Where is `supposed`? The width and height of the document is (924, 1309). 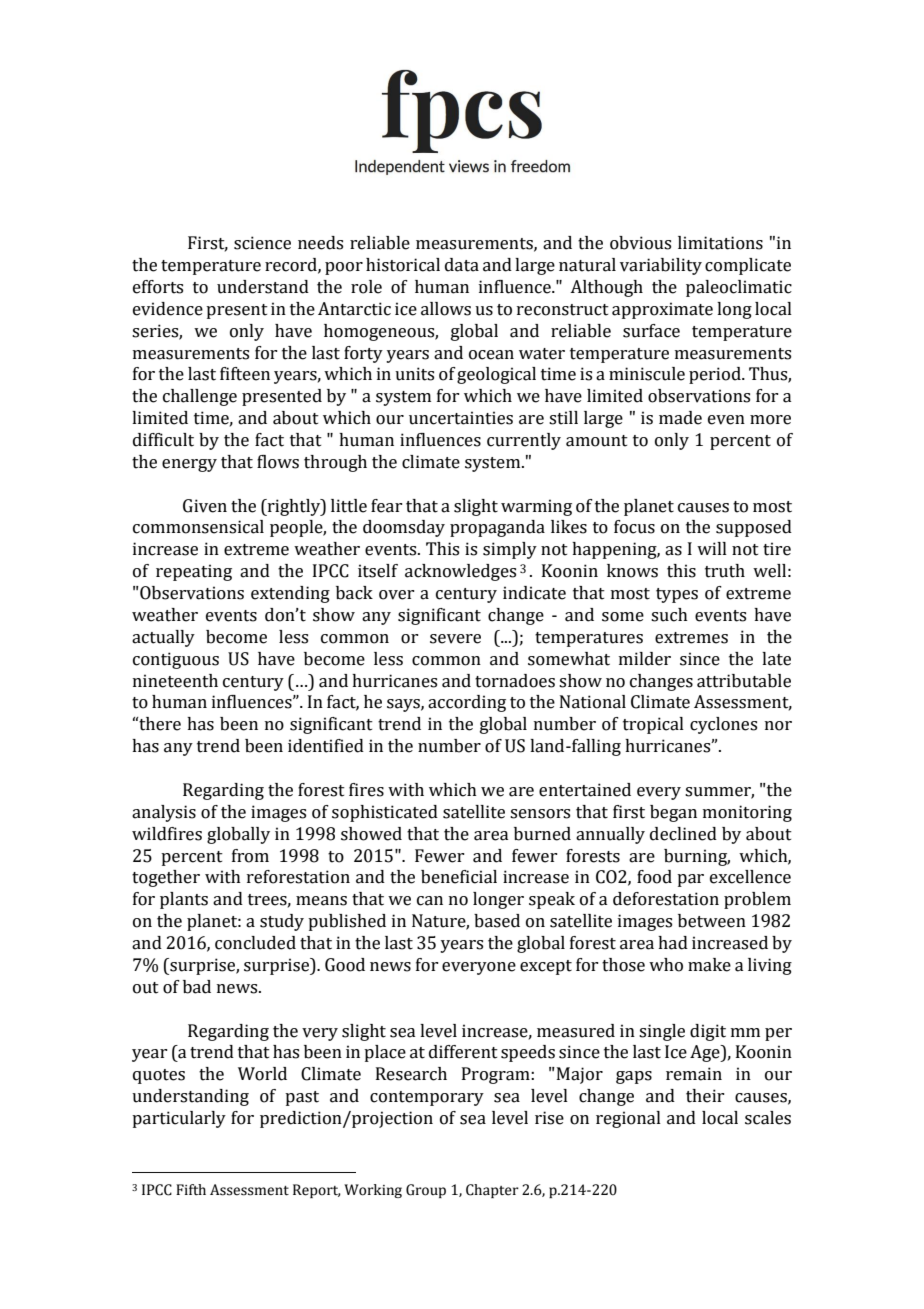 supposed is located at coordinates (754, 528).
